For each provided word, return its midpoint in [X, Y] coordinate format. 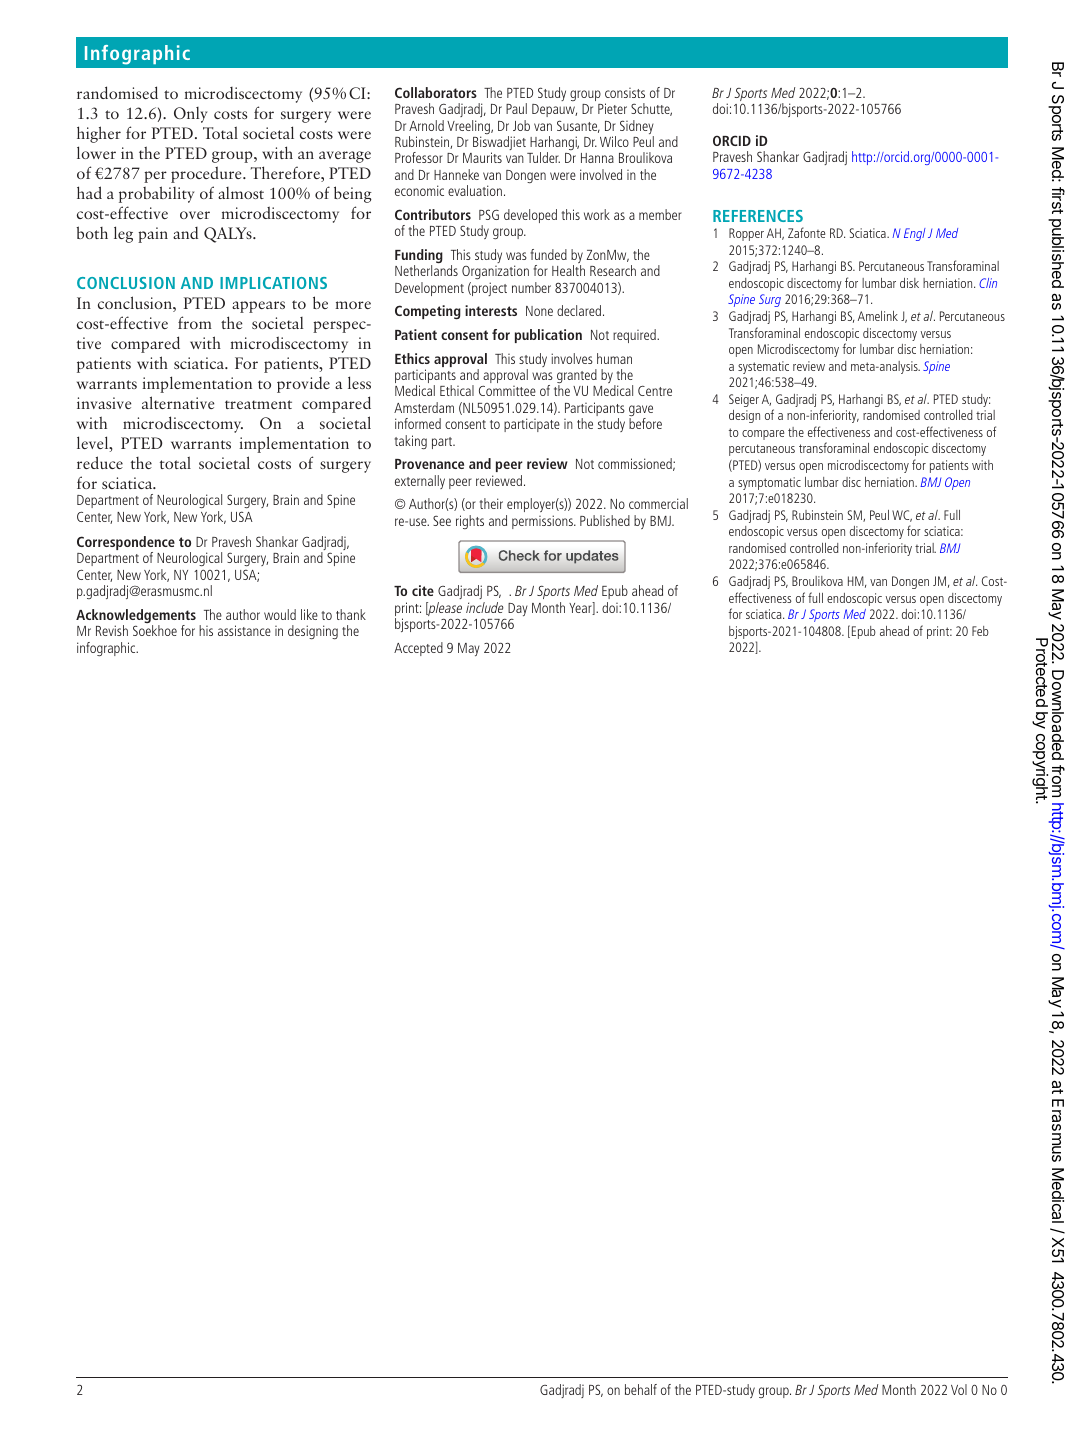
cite [423, 590]
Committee [507, 391]
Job [521, 125]
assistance [244, 630]
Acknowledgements [136, 617]
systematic [763, 367]
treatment [258, 404]
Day [518, 609]
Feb [980, 631]
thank [351, 614]
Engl [915, 234]
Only [190, 115]
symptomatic [769, 483]
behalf [641, 1389]
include [485, 607]
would [280, 614]
